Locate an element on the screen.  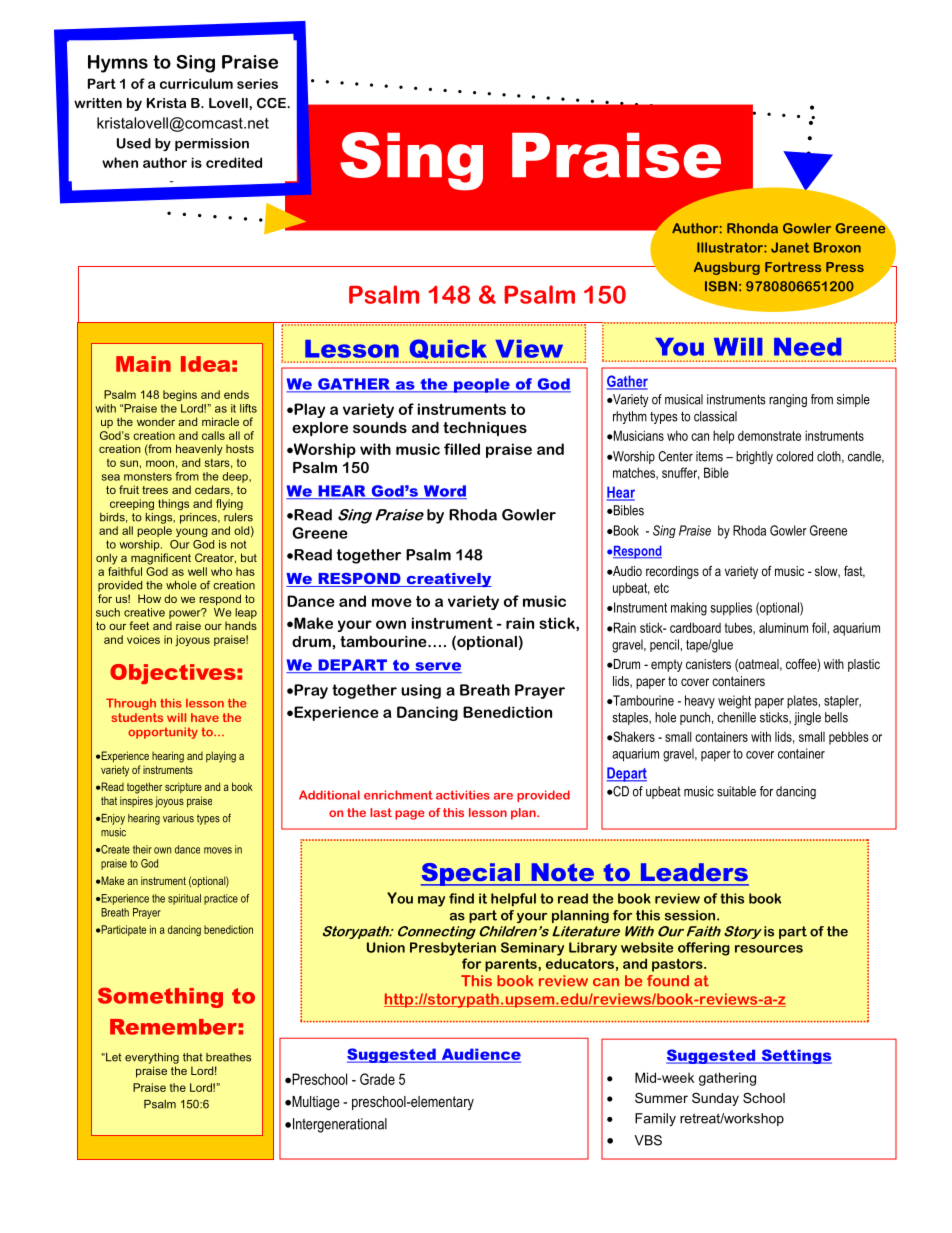
scripture is located at coordinates (183, 787).
